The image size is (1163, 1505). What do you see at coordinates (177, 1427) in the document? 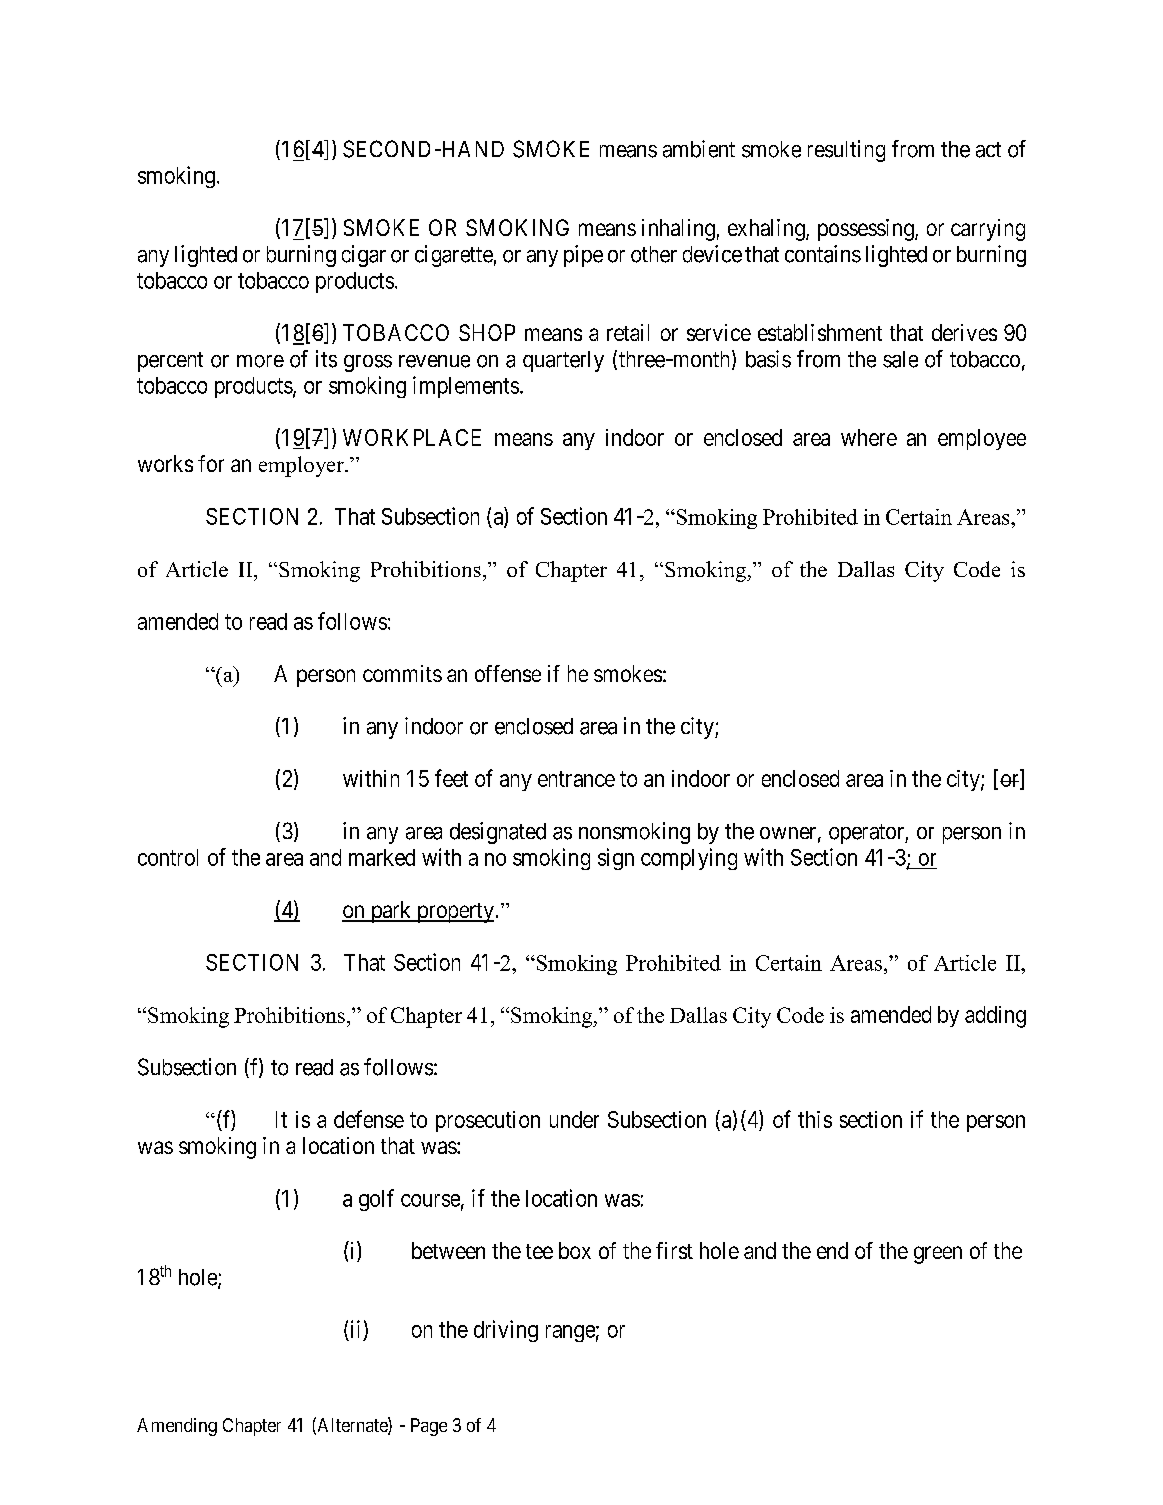
I see `Amending` at bounding box center [177, 1427].
